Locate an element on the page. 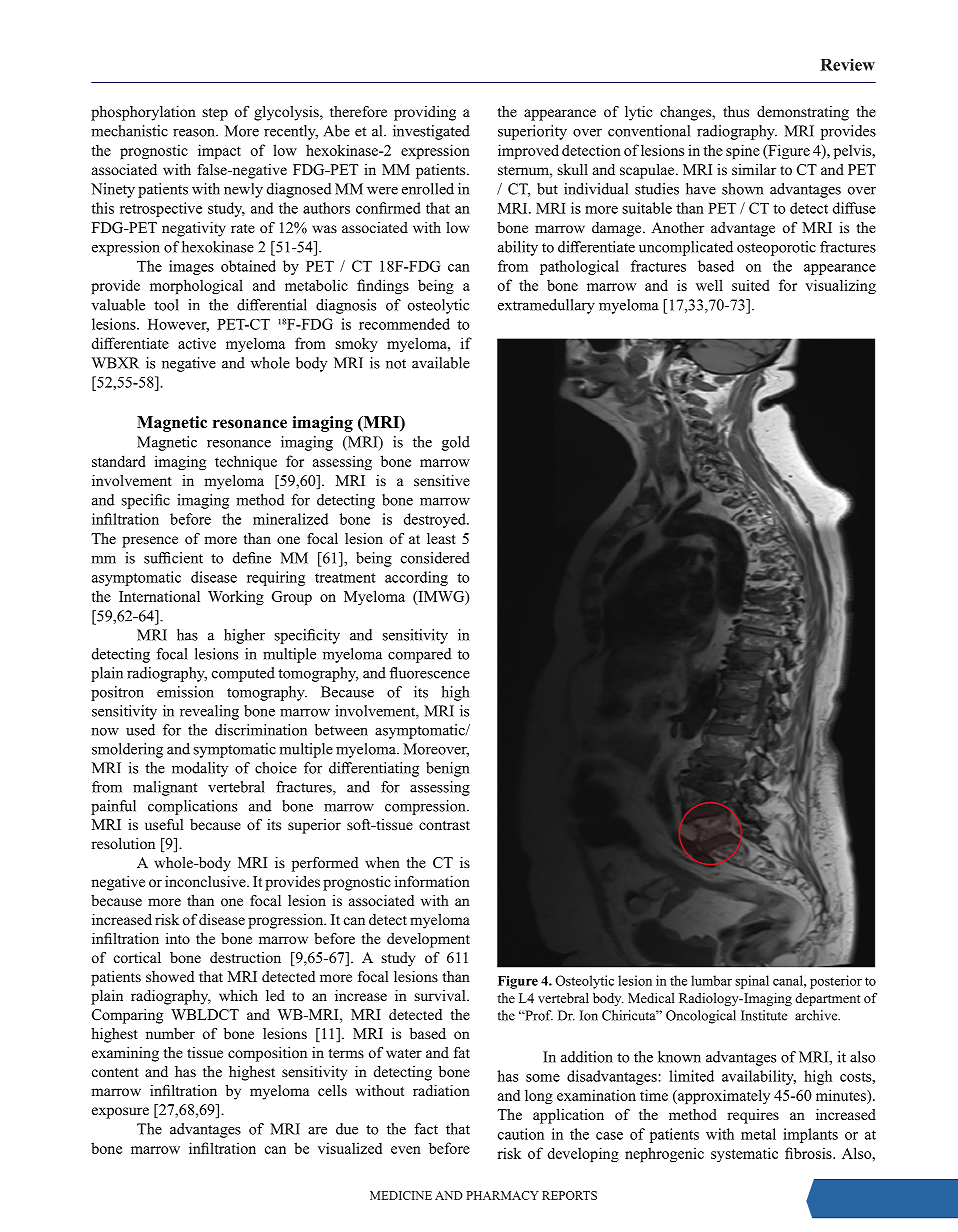 The width and height of the page is (958, 1232). thus is located at coordinates (736, 111).
